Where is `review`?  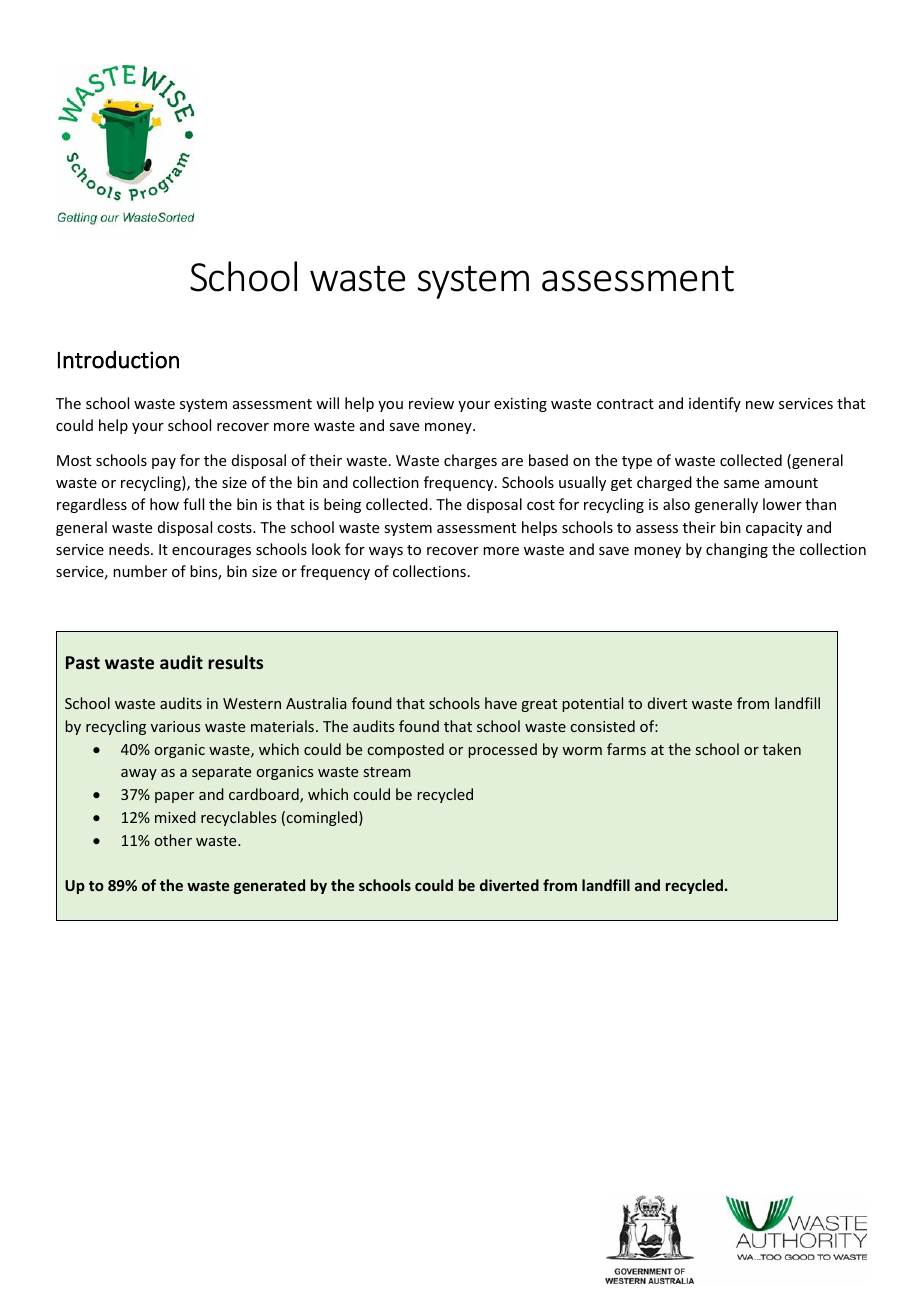 review is located at coordinates (431, 403).
